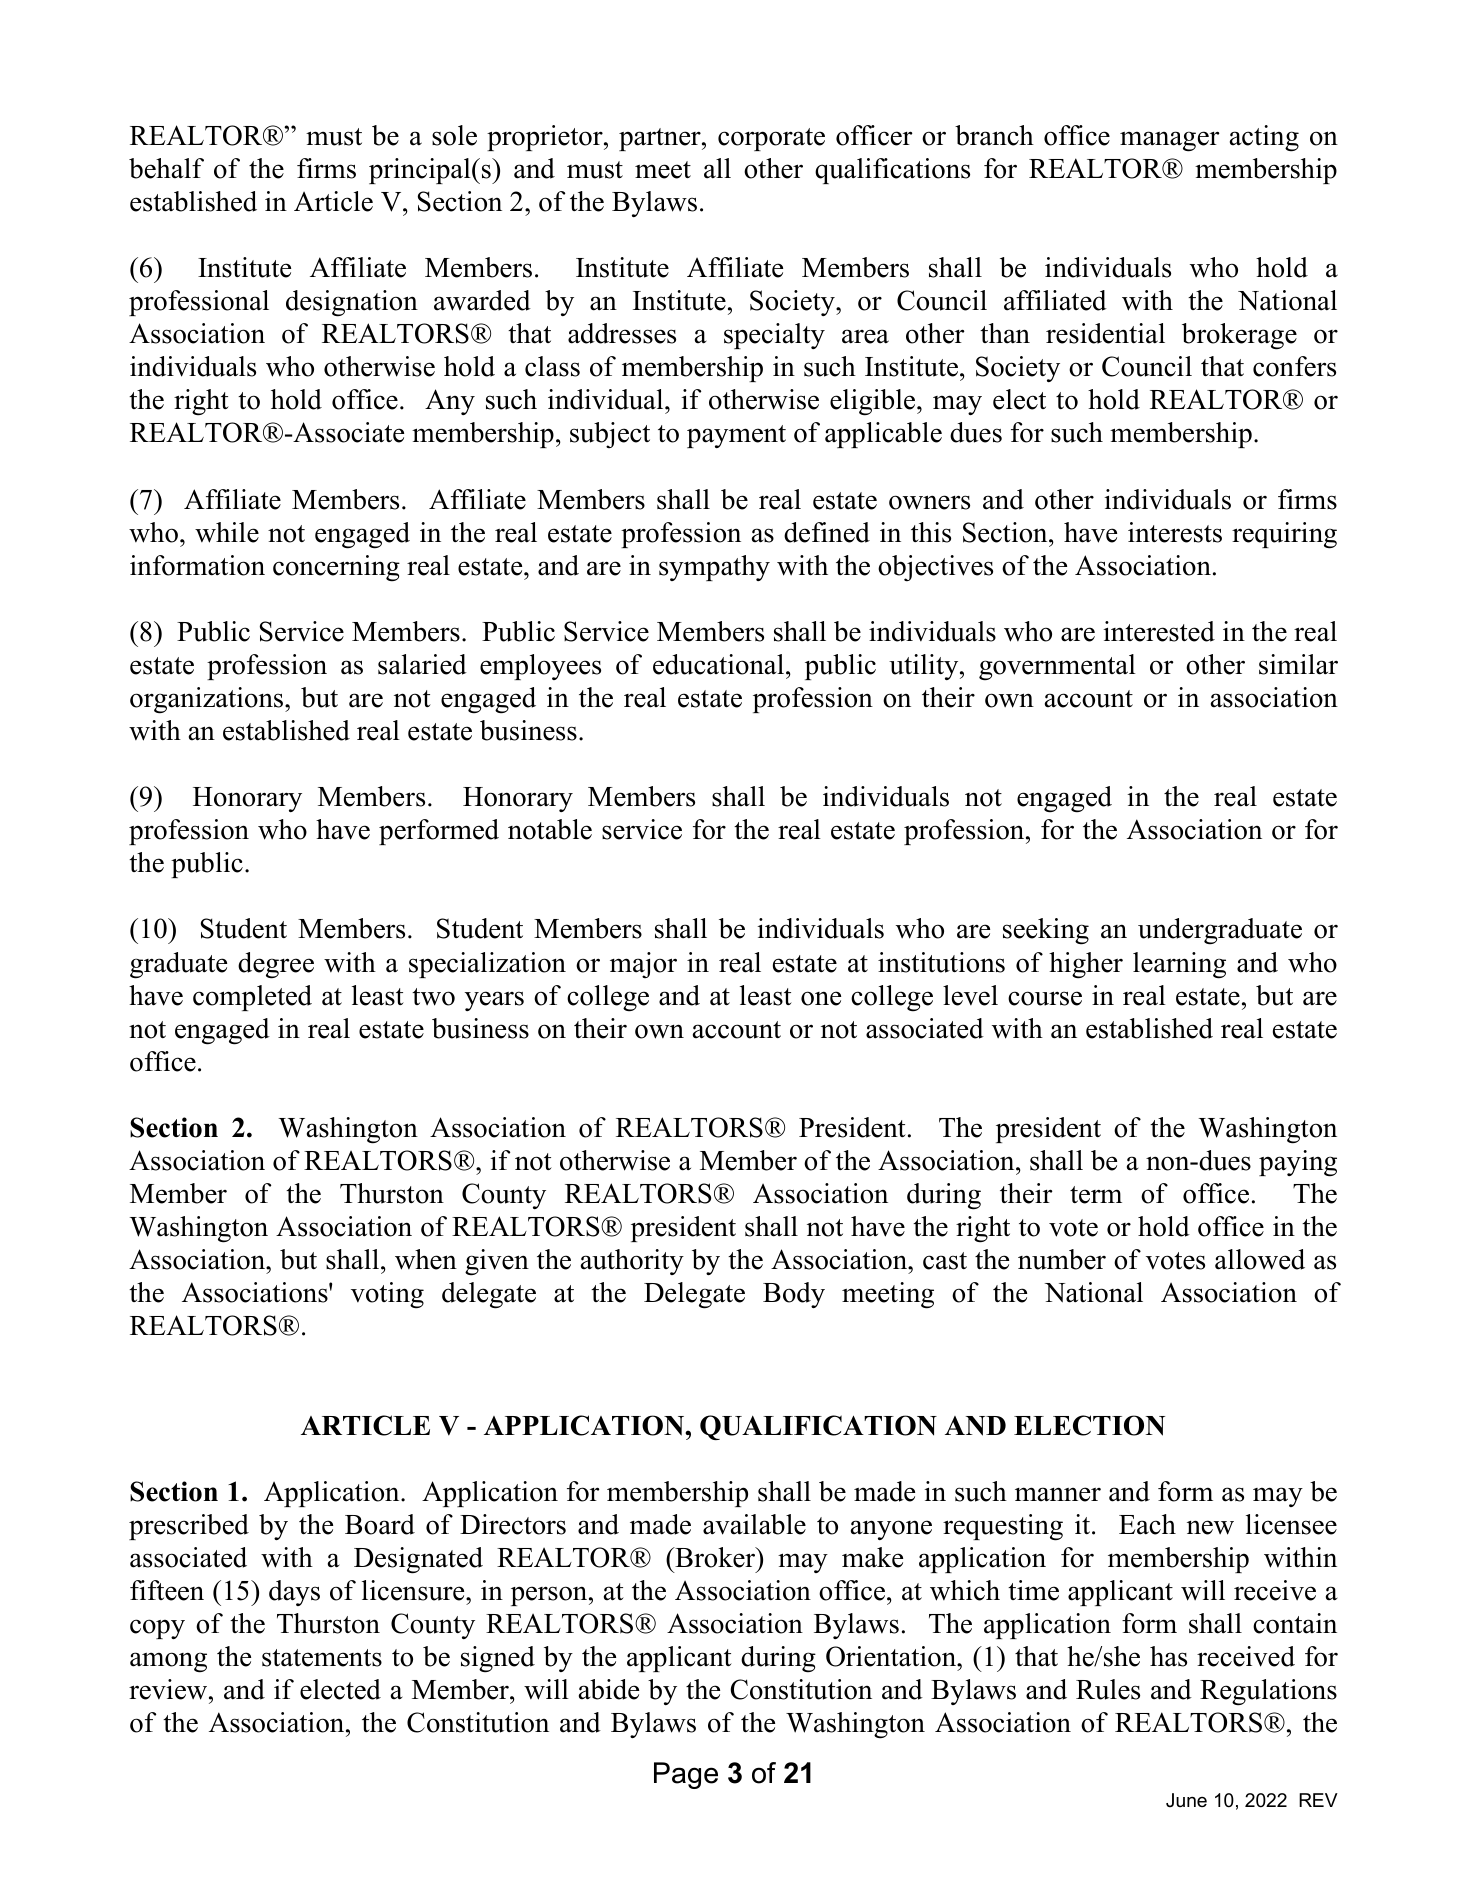 The image size is (1467, 1898). Describe the element at coordinates (771, 139) in the screenshot. I see `corporate` at that location.
